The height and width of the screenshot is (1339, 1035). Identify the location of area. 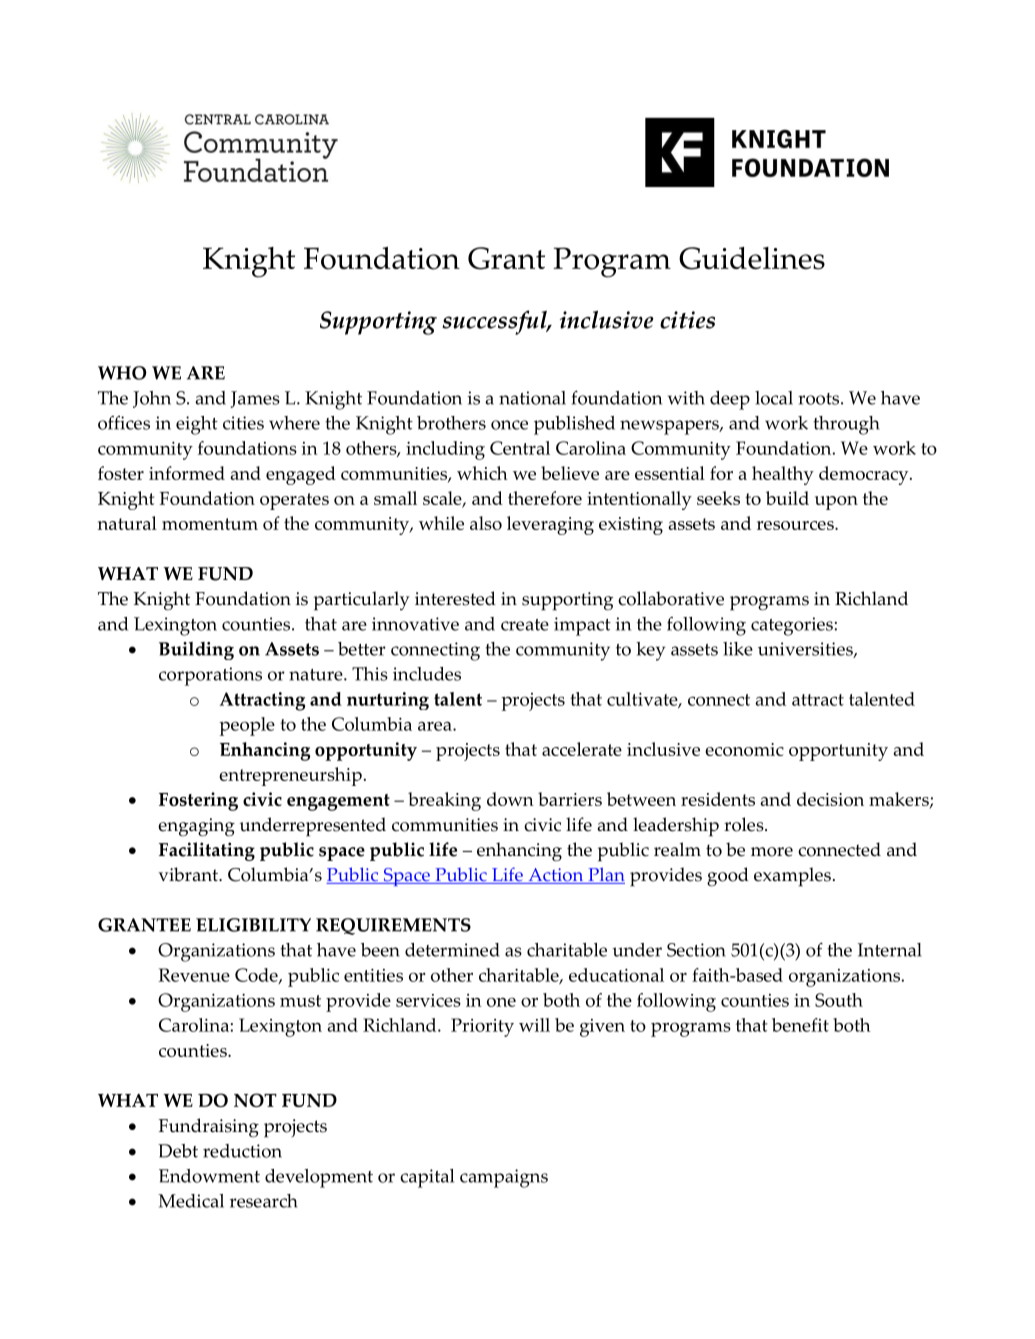
(436, 726).
